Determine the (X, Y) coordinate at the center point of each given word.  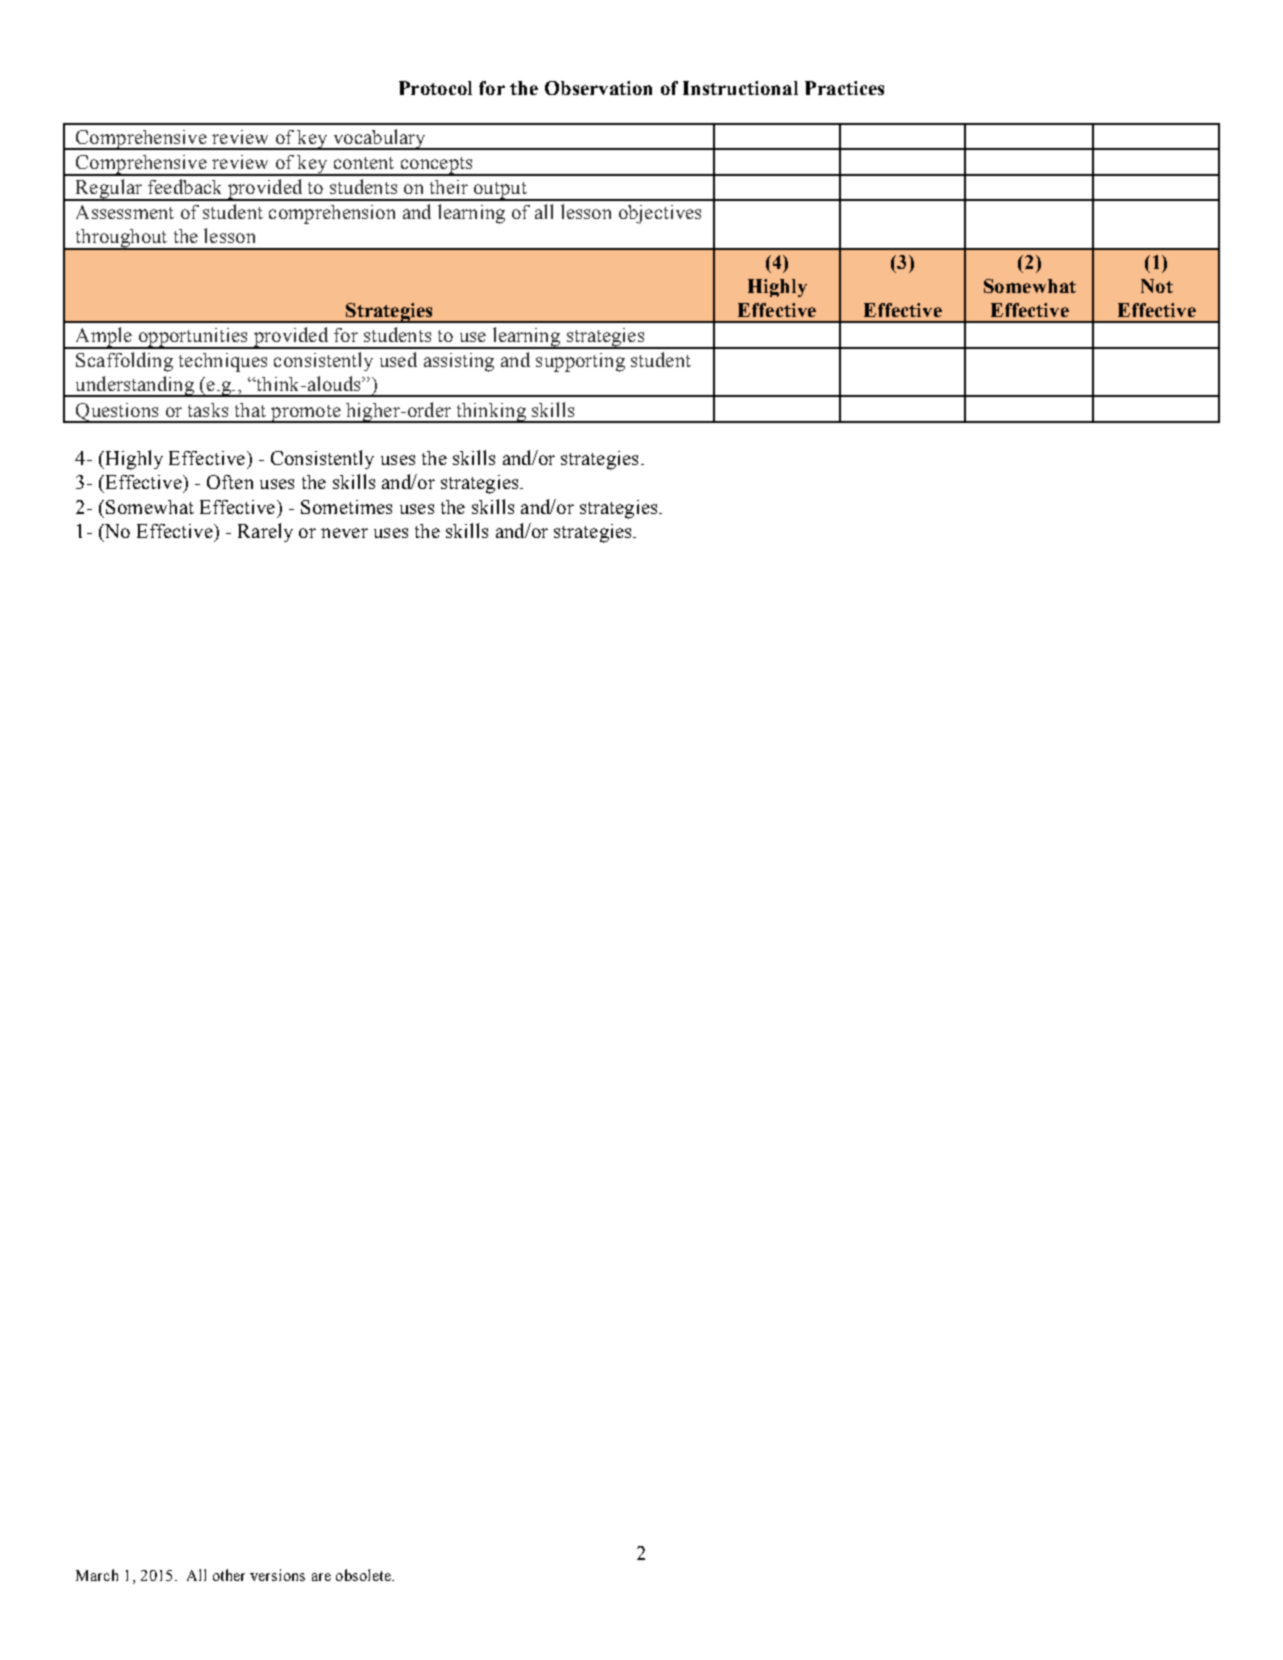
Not (1157, 286)
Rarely (265, 532)
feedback (184, 186)
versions (277, 1575)
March (97, 1575)
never (344, 533)
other (229, 1575)
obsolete (364, 1575)
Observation (598, 88)
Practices (844, 88)
